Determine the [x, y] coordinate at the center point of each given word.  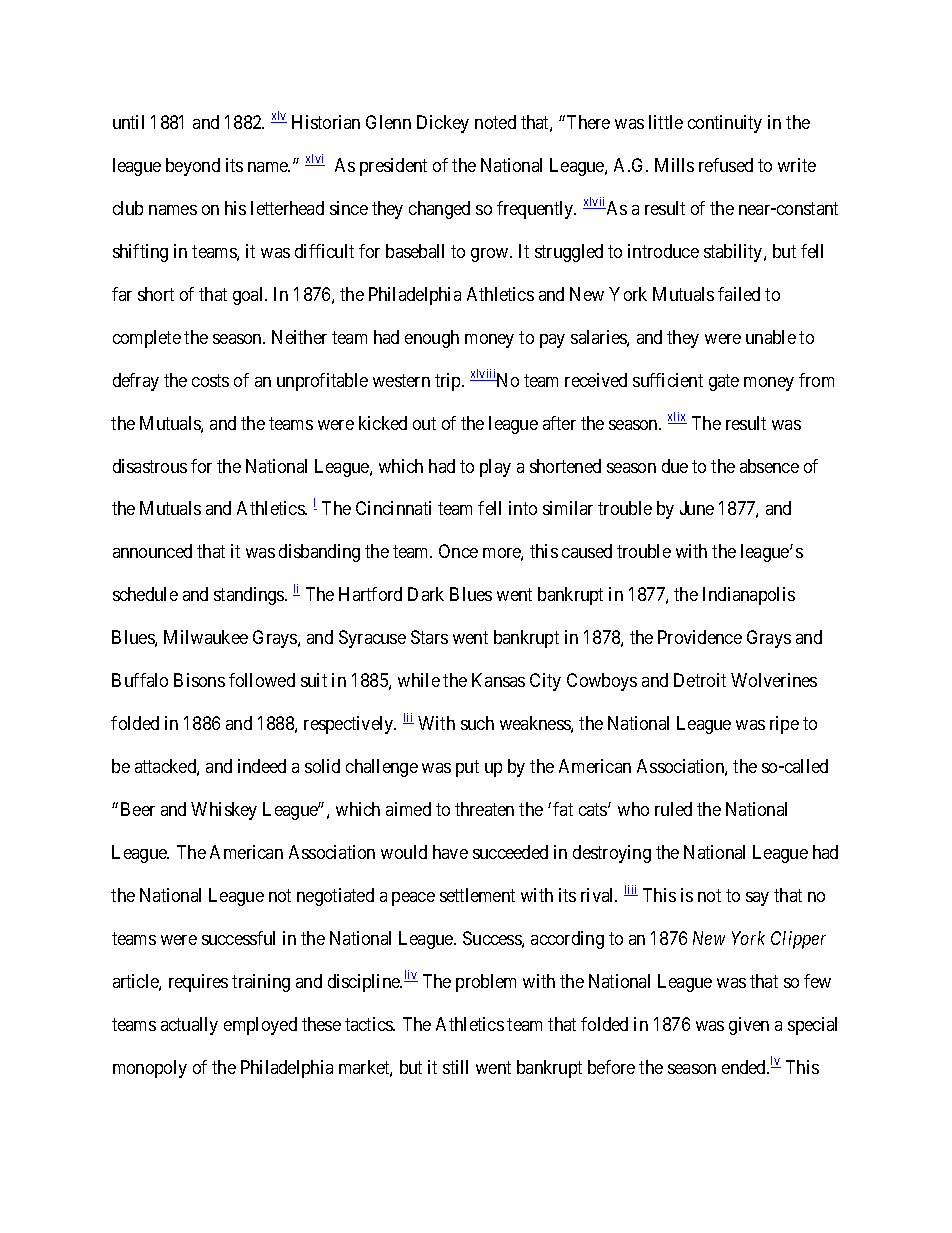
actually [189, 1026]
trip [449, 382]
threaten [484, 809]
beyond [193, 167]
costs [210, 380]
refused [726, 165]
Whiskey [224, 811]
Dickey [443, 124]
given [749, 1026]
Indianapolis [749, 596]
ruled [673, 809]
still [455, 1067]
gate [724, 382]
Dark [426, 594]
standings [250, 596]
